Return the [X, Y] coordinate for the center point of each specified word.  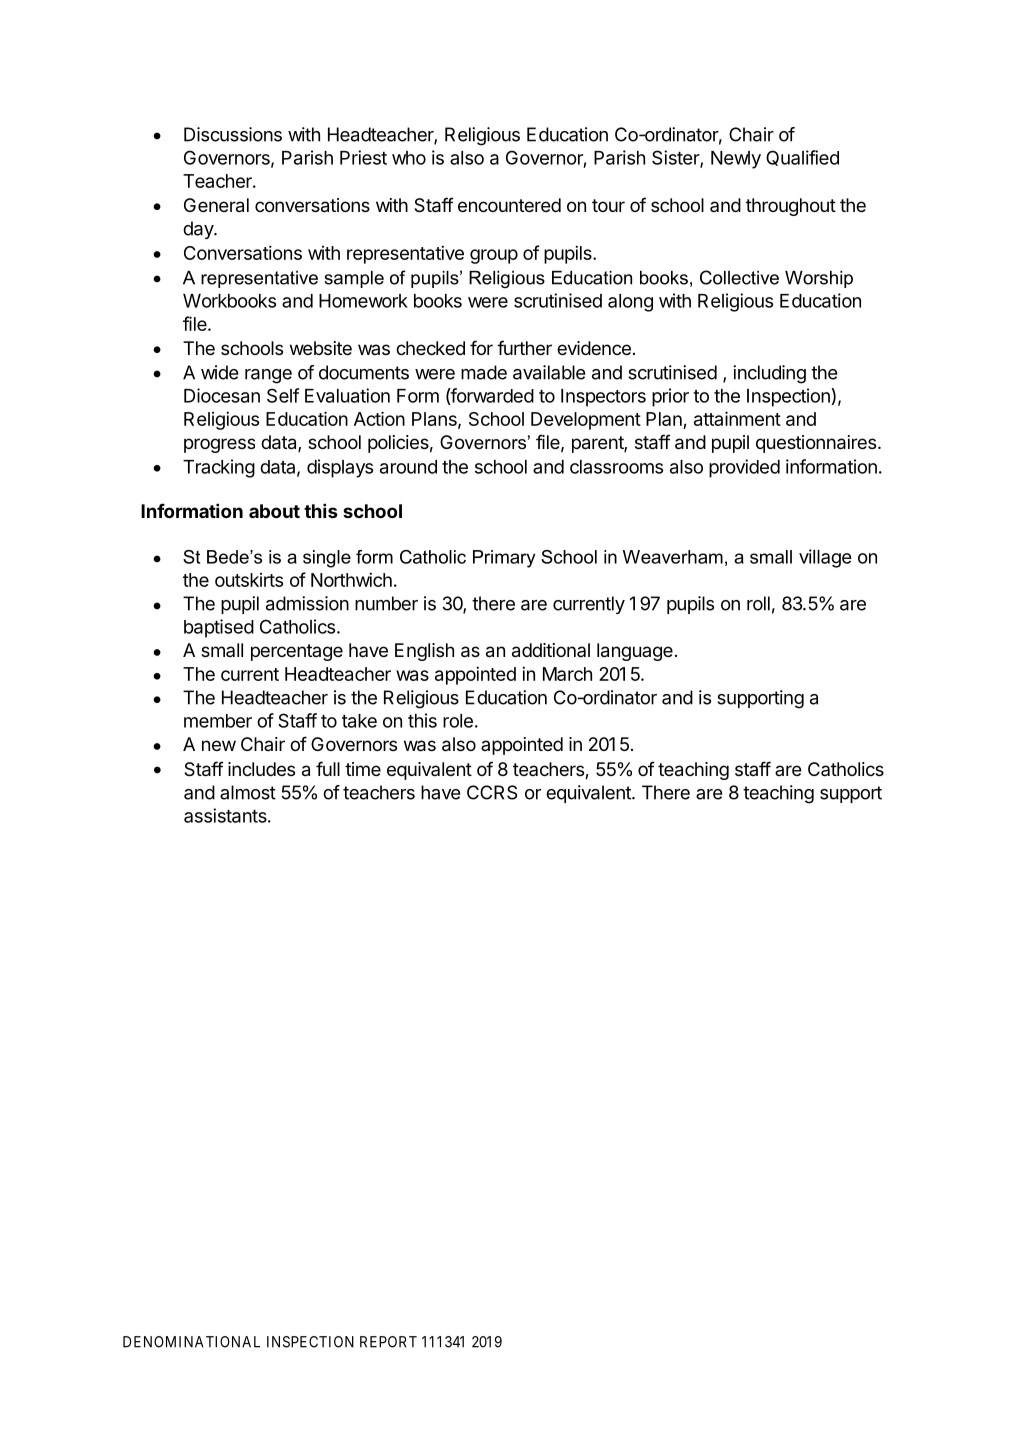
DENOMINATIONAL [191, 1342]
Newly [736, 160]
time [363, 769]
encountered [509, 205]
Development [586, 421]
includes [261, 769]
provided [744, 468]
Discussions [233, 134]
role [458, 721]
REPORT [388, 1342]
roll [758, 603]
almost [248, 792]
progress [219, 445]
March [567, 674]
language [635, 652]
